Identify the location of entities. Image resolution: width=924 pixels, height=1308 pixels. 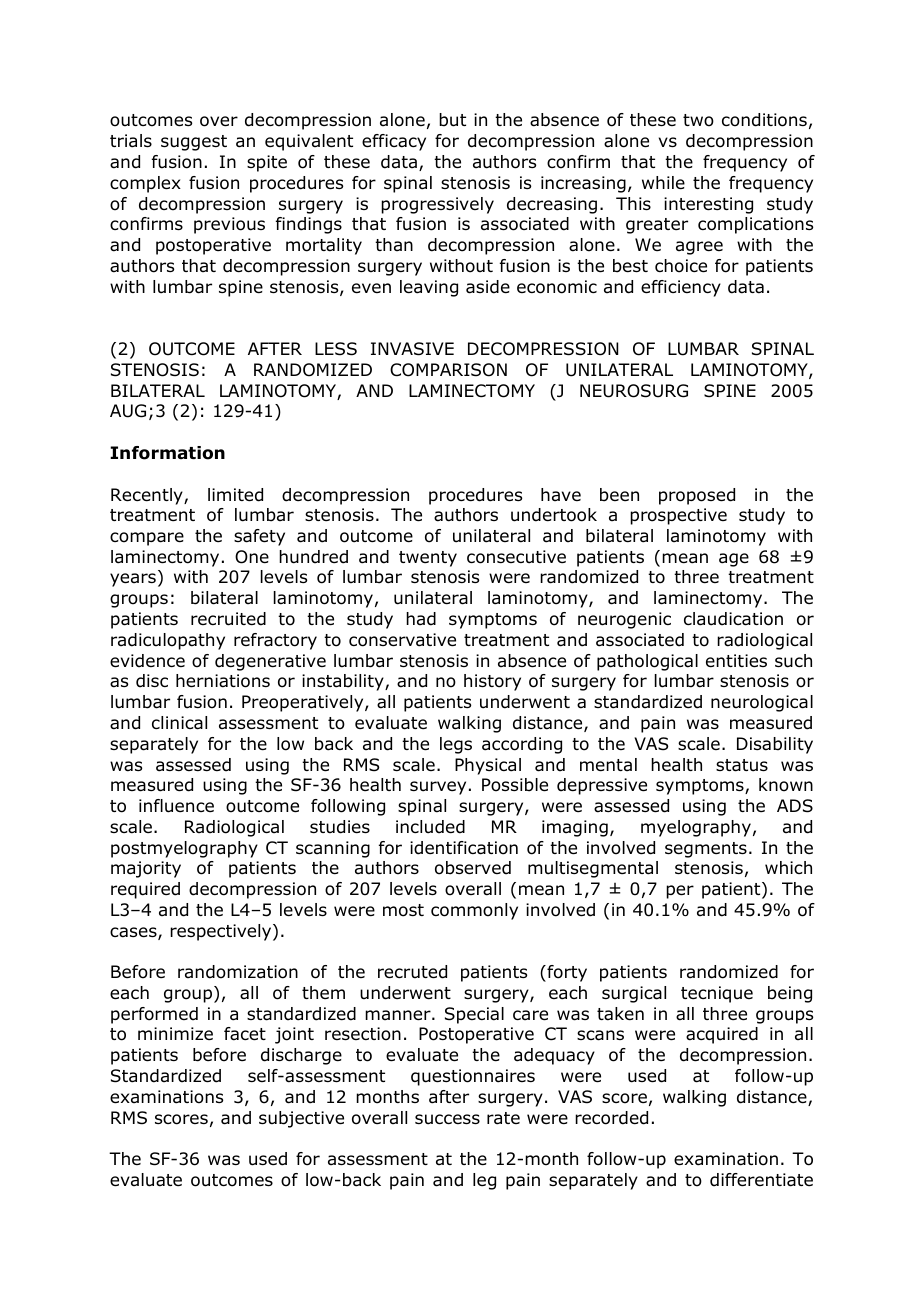
(736, 661).
